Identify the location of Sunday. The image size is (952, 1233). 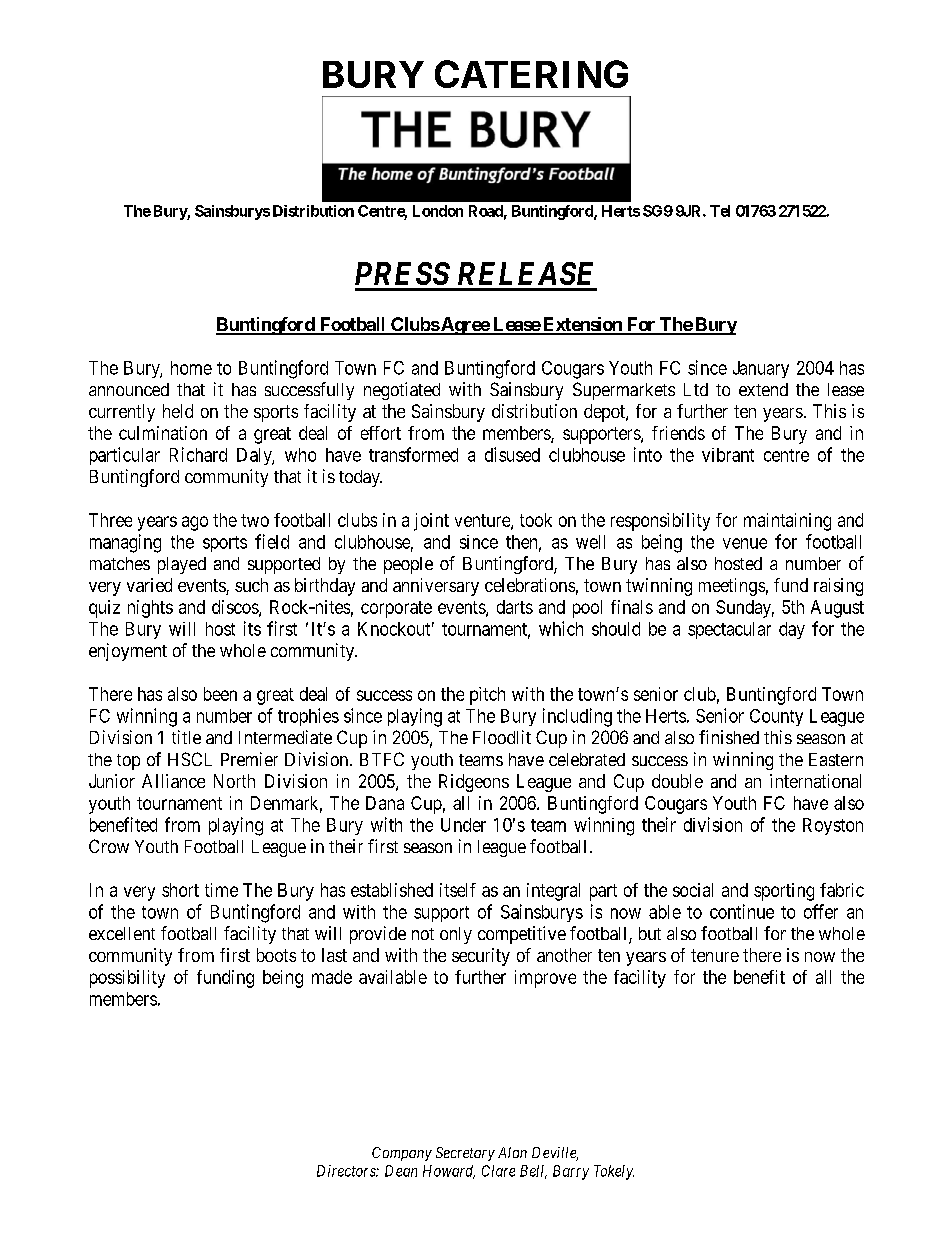
(745, 609).
